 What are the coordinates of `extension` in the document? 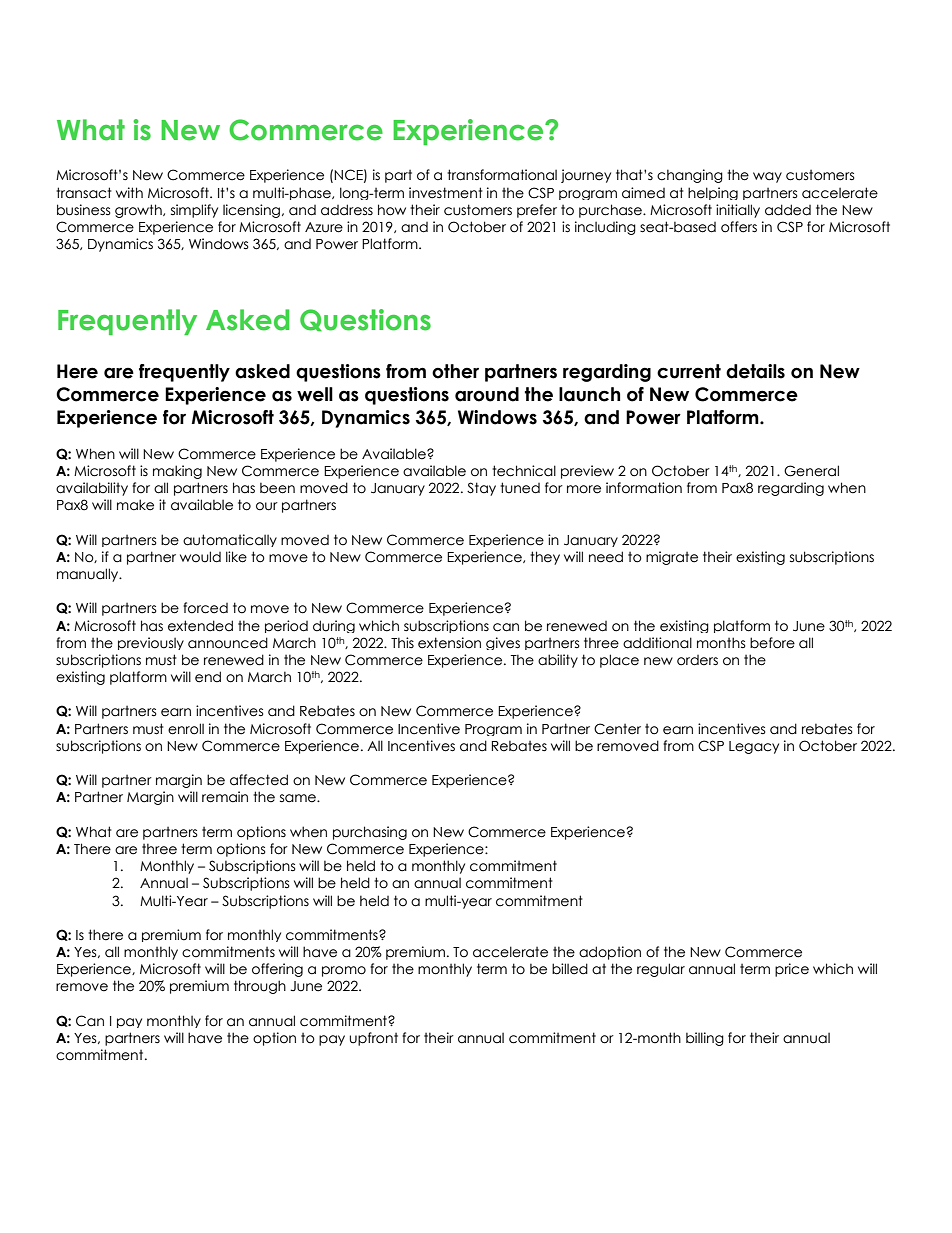 It's located at (449, 643).
